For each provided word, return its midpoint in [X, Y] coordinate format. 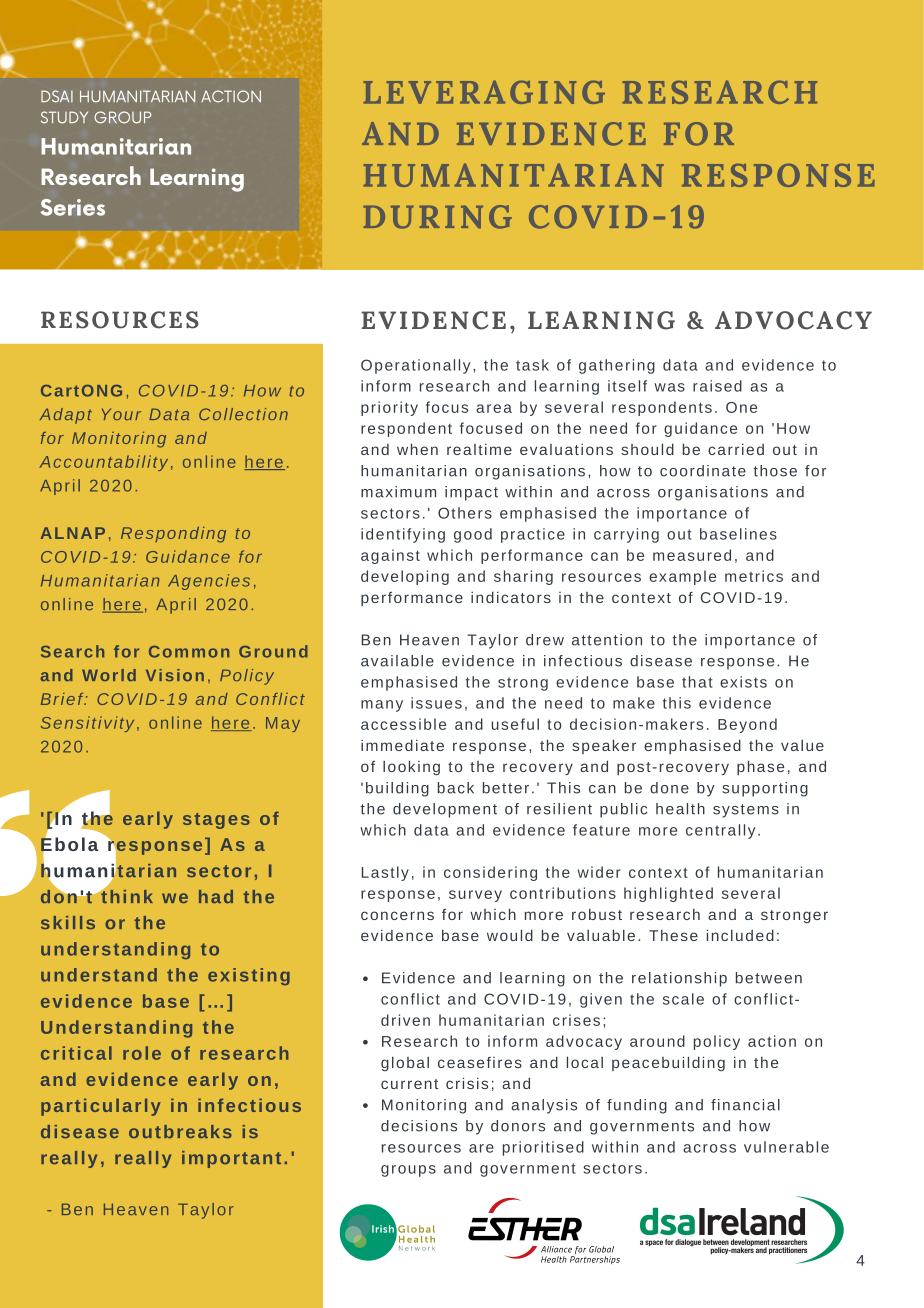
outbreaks [180, 1131]
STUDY [64, 117]
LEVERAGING [484, 92]
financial [745, 1105]
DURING [437, 217]
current [409, 1084]
